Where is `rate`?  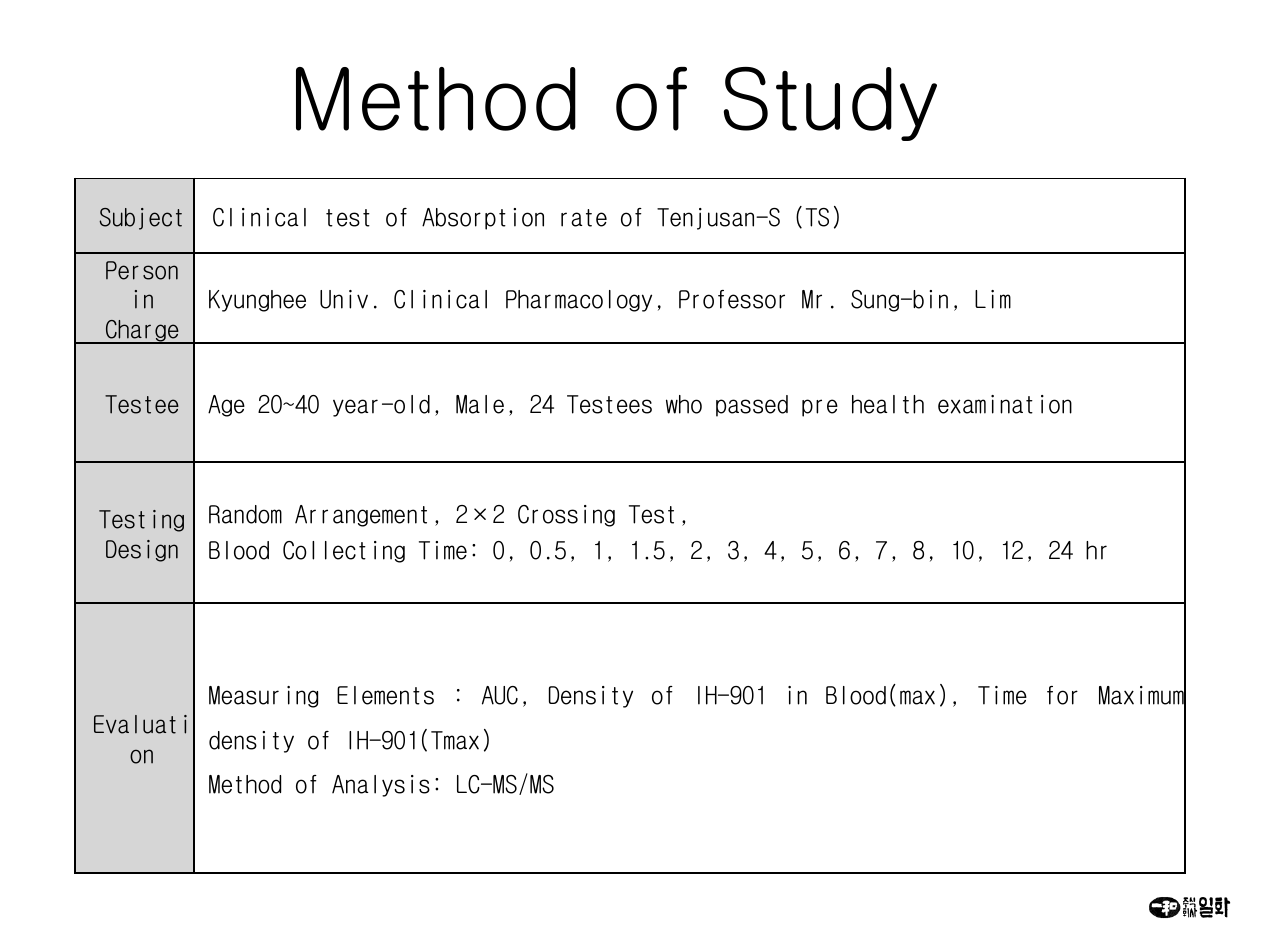
rate is located at coordinates (584, 218).
